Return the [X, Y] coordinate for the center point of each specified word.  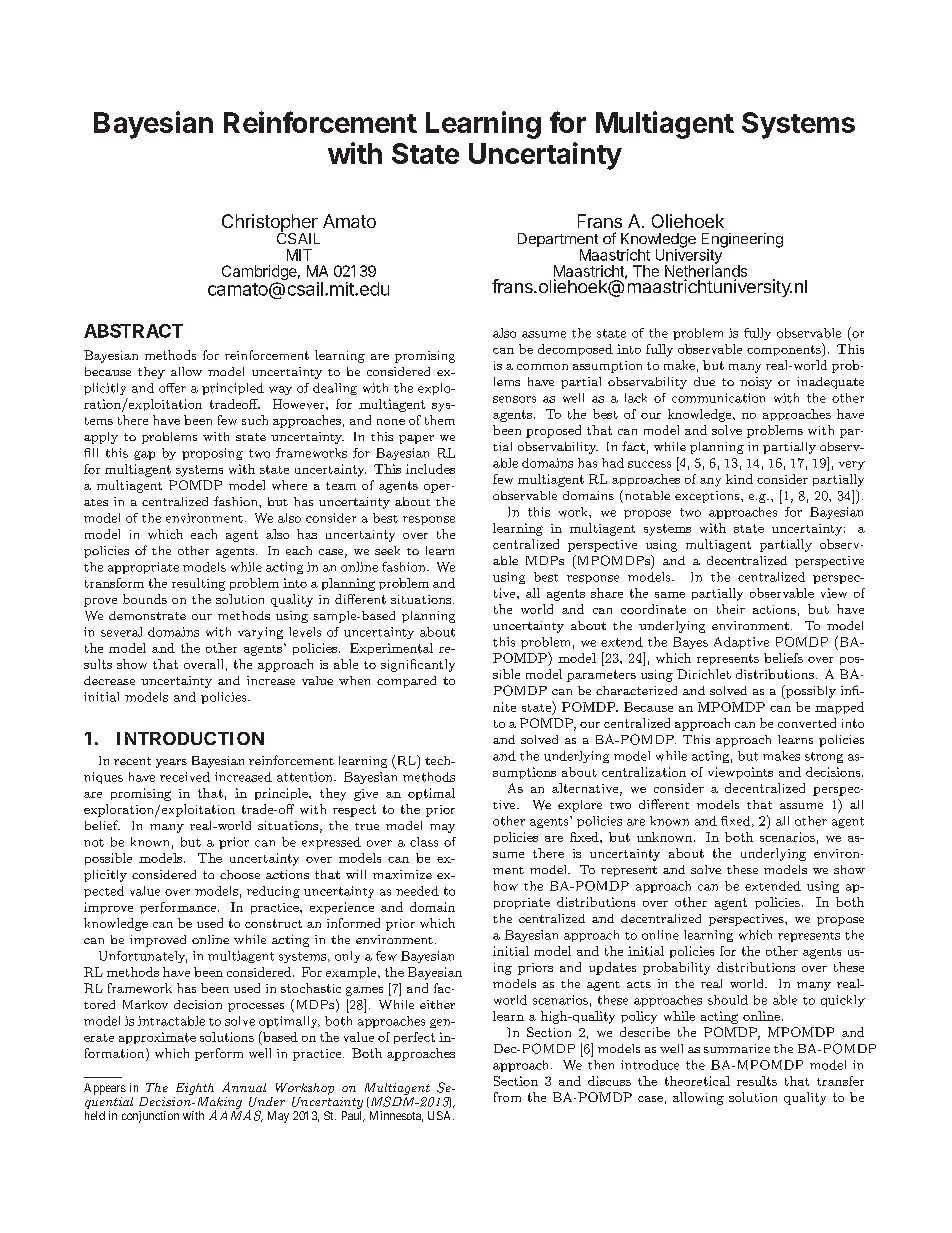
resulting [198, 584]
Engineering [742, 241]
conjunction [150, 1117]
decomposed [575, 350]
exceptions [708, 497]
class [424, 842]
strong [824, 757]
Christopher [270, 224]
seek [387, 550]
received [185, 777]
